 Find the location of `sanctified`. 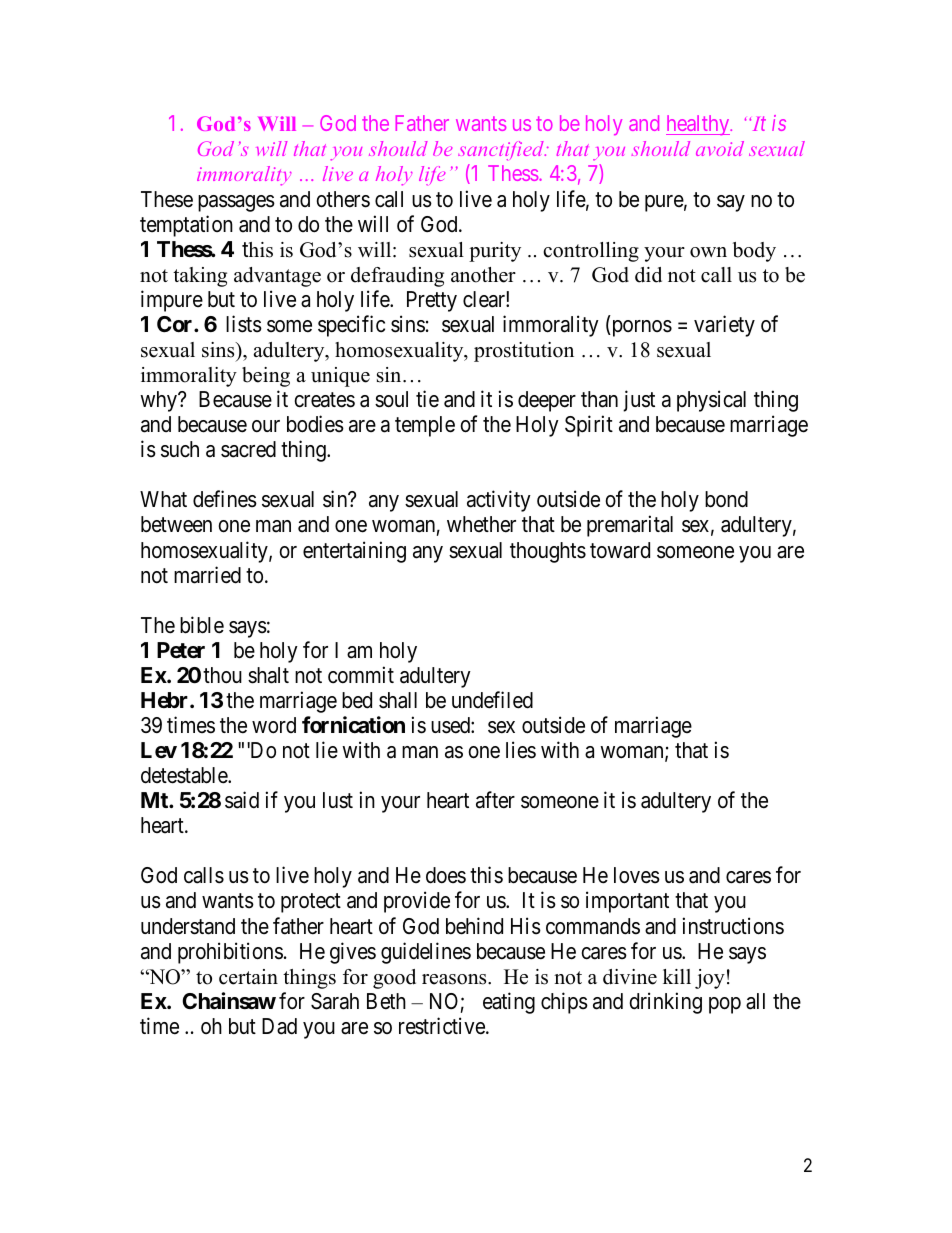

sanctified is located at coordinates (502, 151).
